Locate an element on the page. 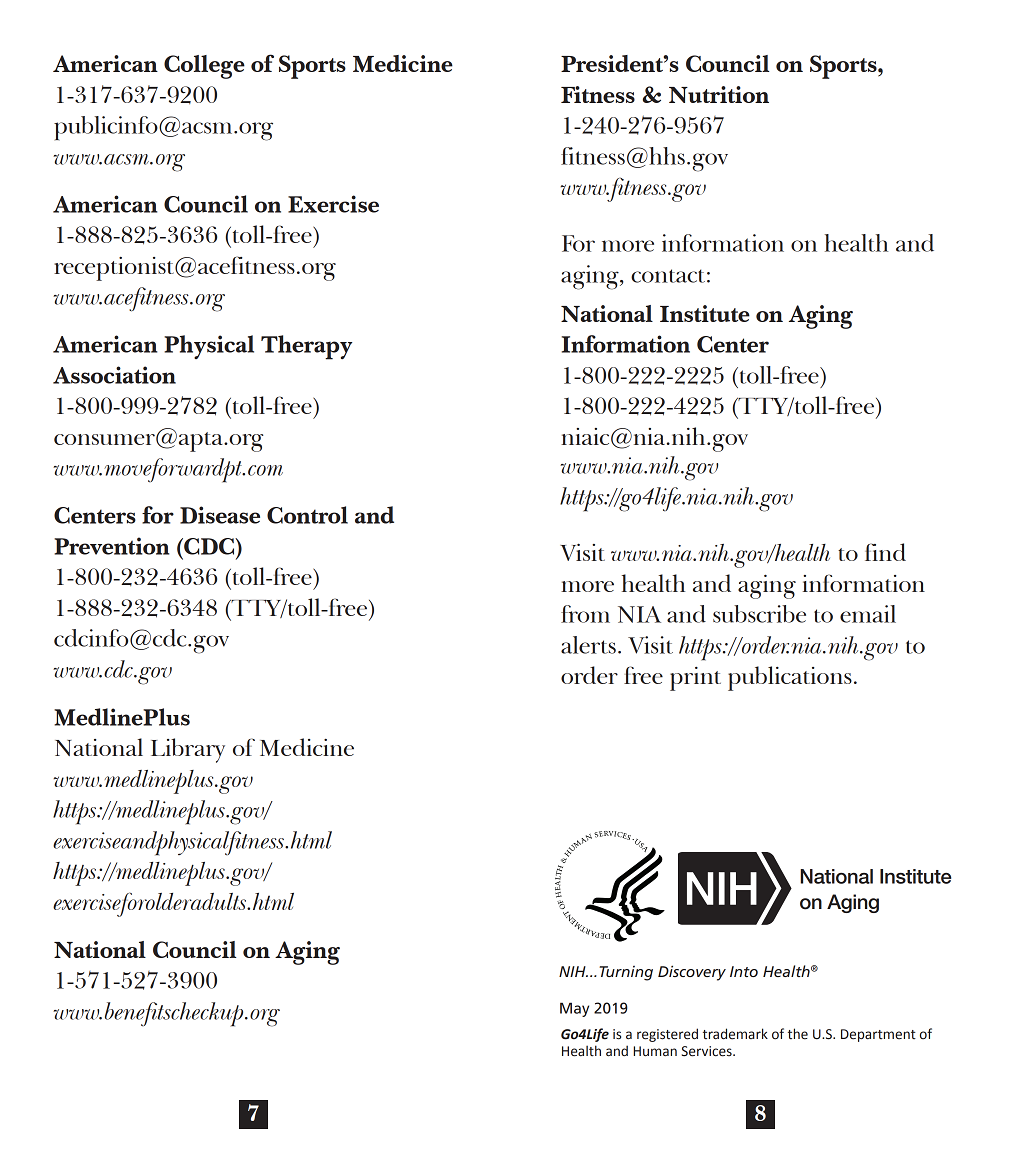 The width and height of the page is (1014, 1176). May is located at coordinates (574, 1009).
